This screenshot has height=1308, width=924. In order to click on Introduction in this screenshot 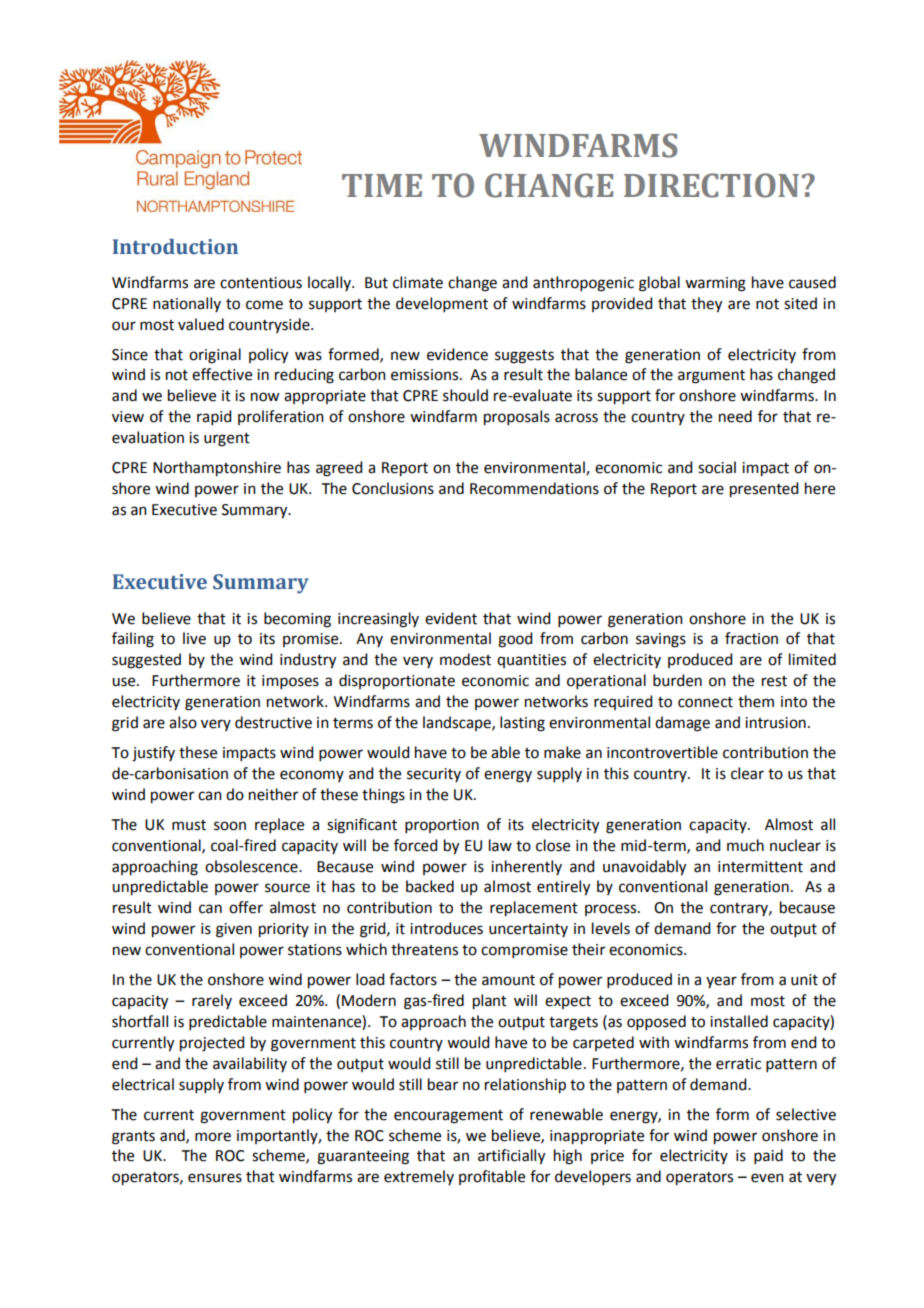, I will do `click(175, 247)`.
